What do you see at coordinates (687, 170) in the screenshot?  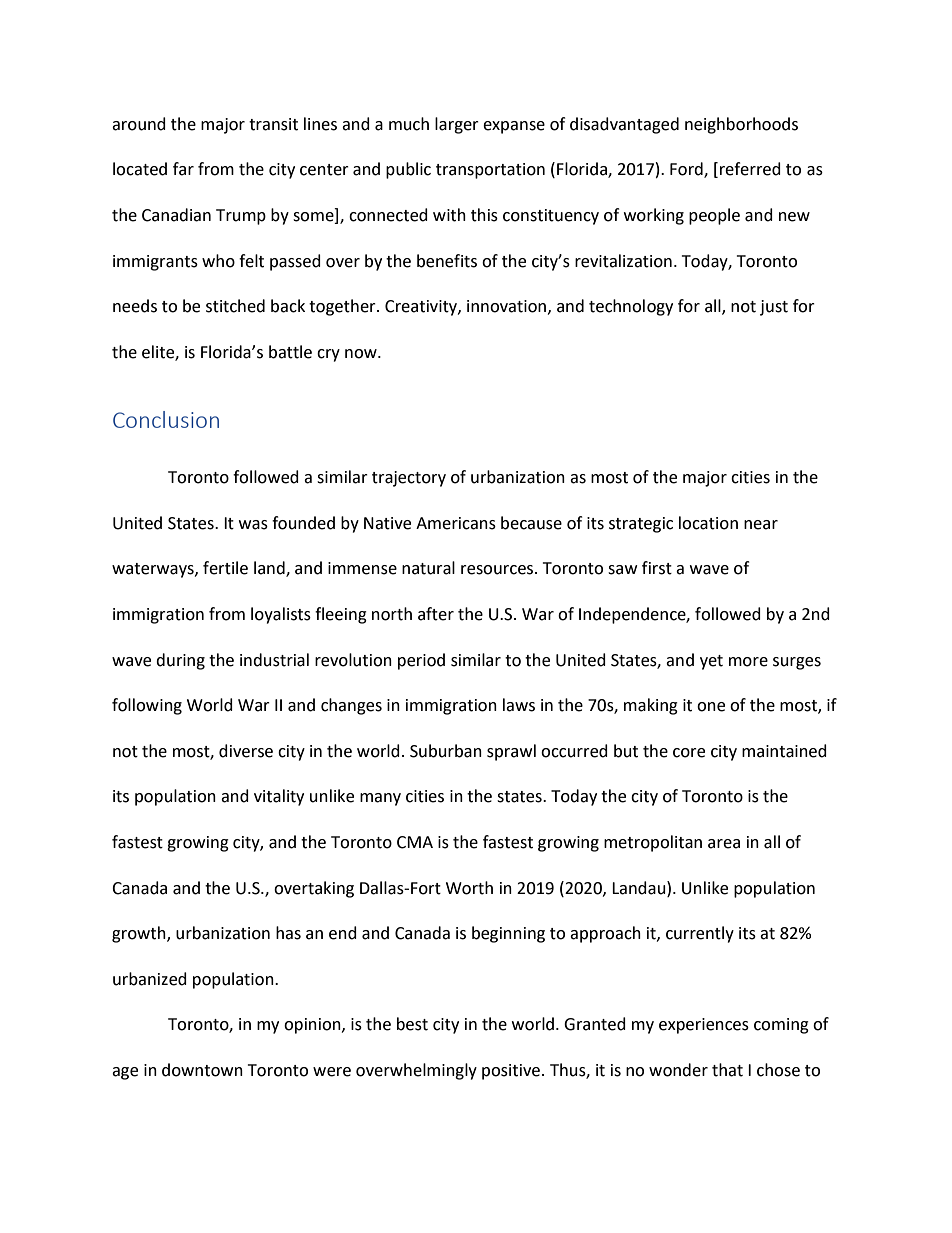 I see `Ford` at bounding box center [687, 170].
